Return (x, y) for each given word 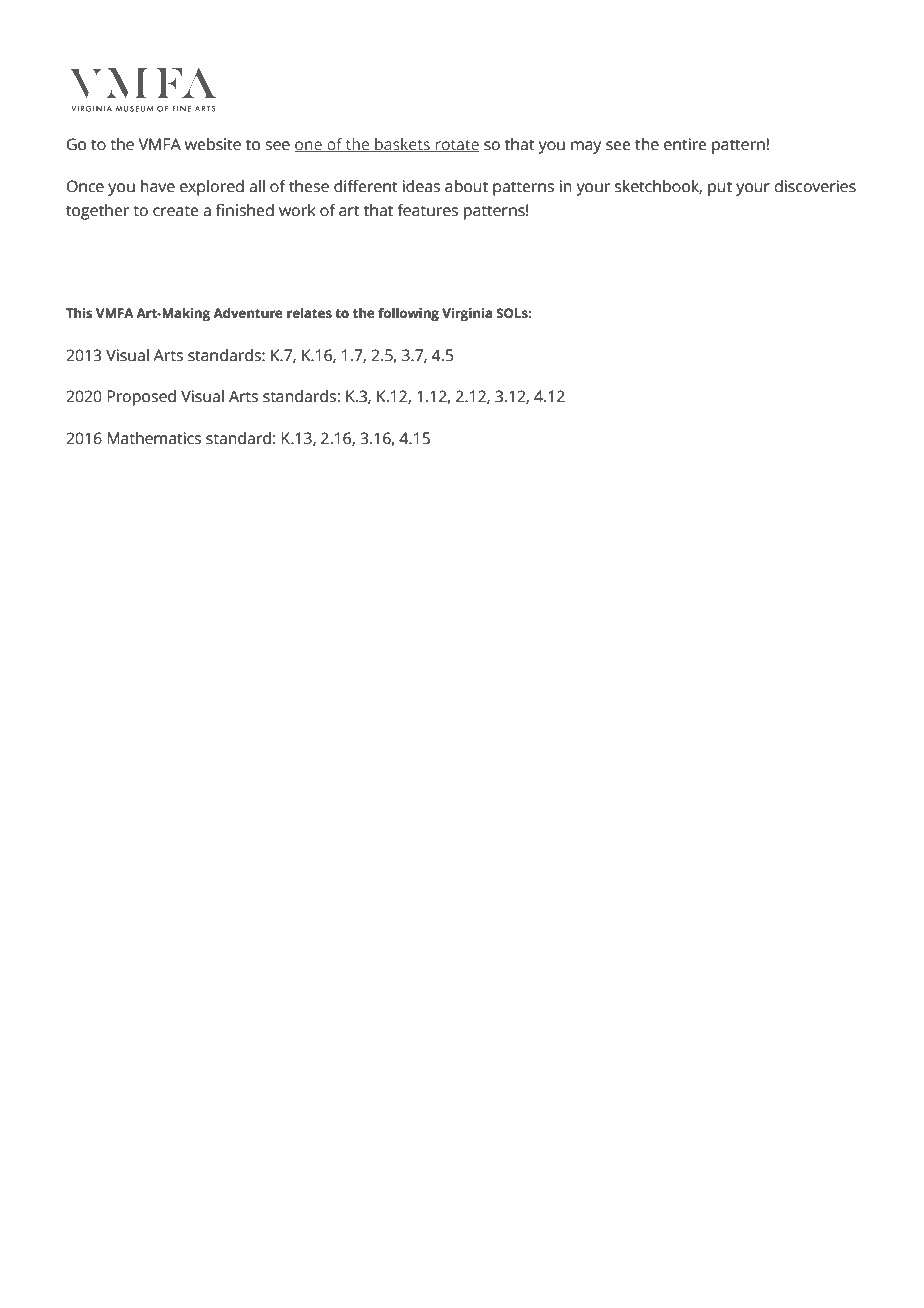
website (213, 144)
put (720, 189)
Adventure (248, 313)
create (175, 211)
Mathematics (154, 438)
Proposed (141, 398)
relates (309, 313)
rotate (457, 146)
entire (685, 144)
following (408, 314)
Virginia (467, 314)
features (427, 210)
